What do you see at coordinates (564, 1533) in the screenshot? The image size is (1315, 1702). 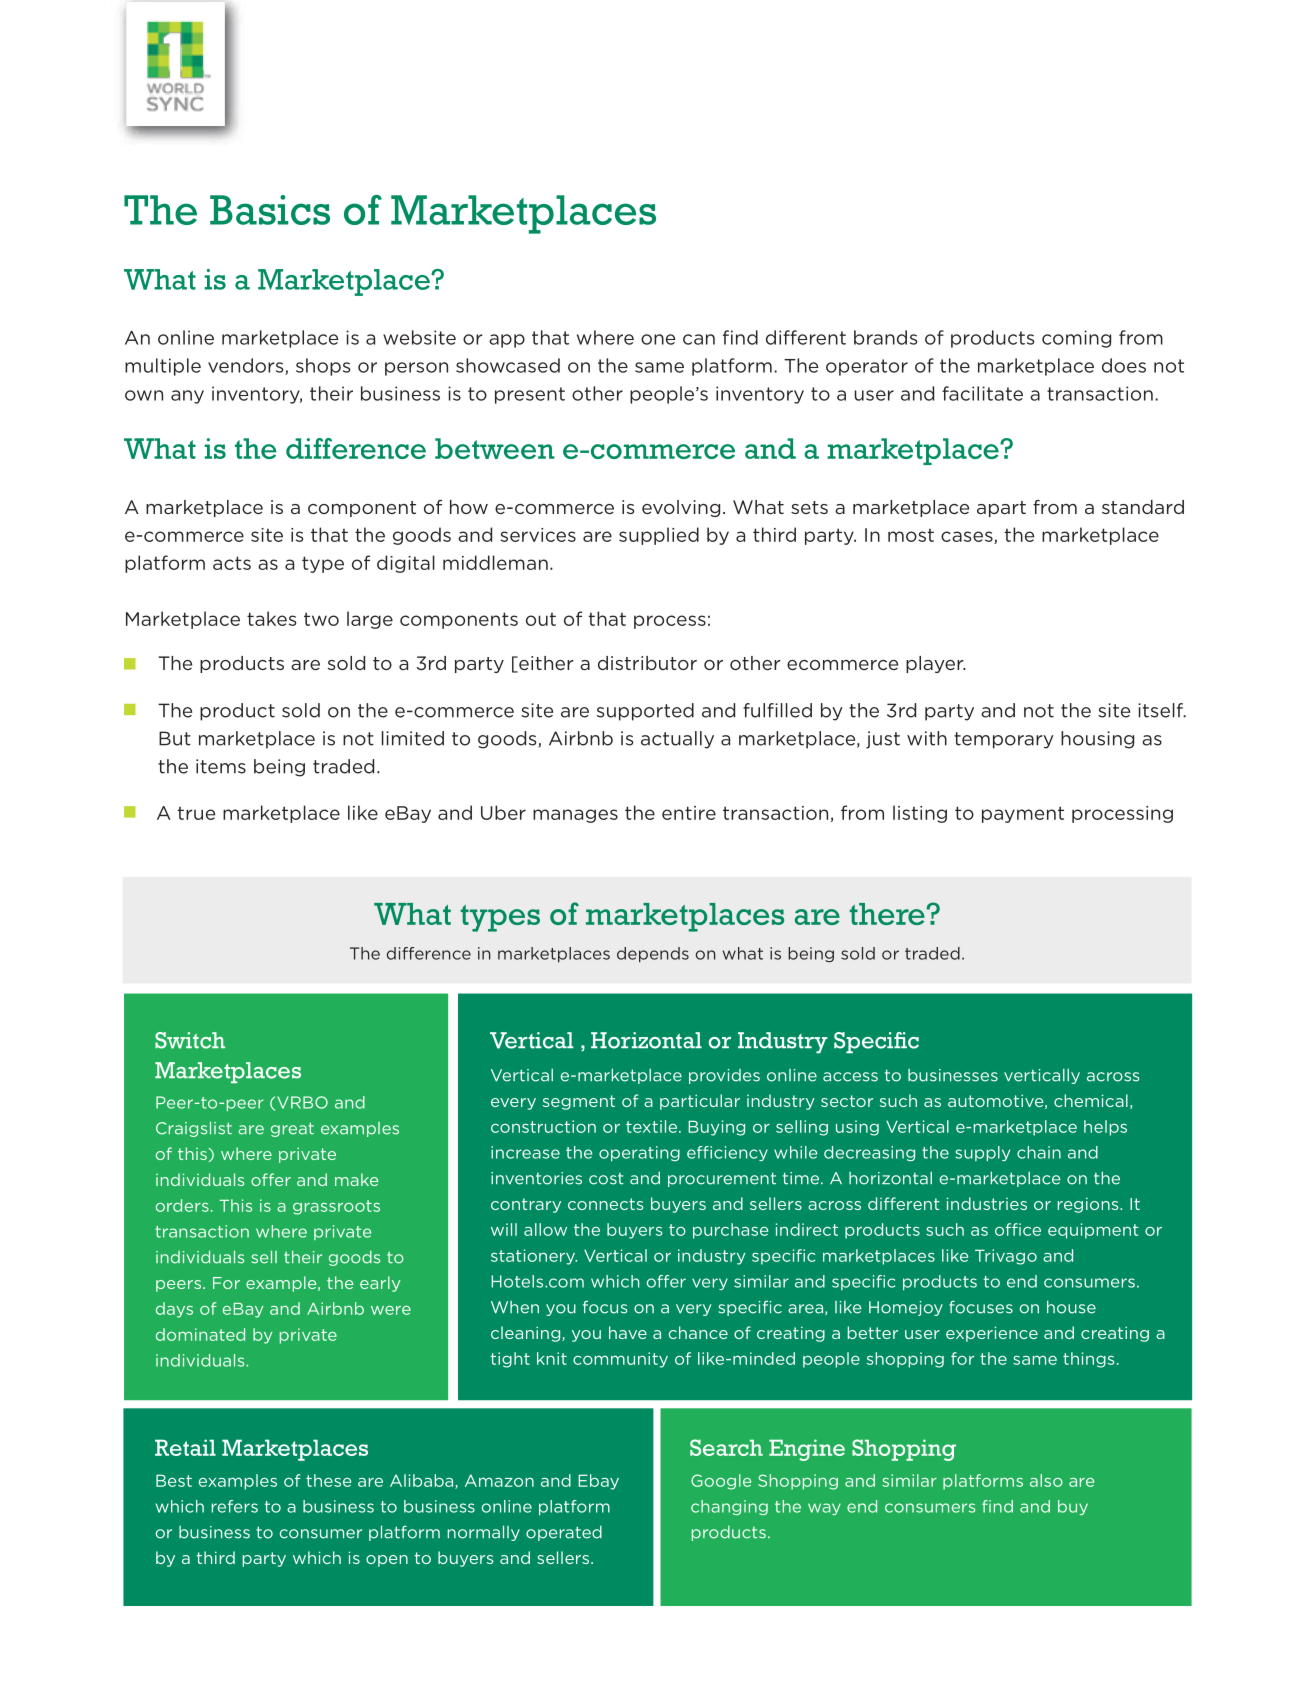 I see `operated` at bounding box center [564, 1533].
